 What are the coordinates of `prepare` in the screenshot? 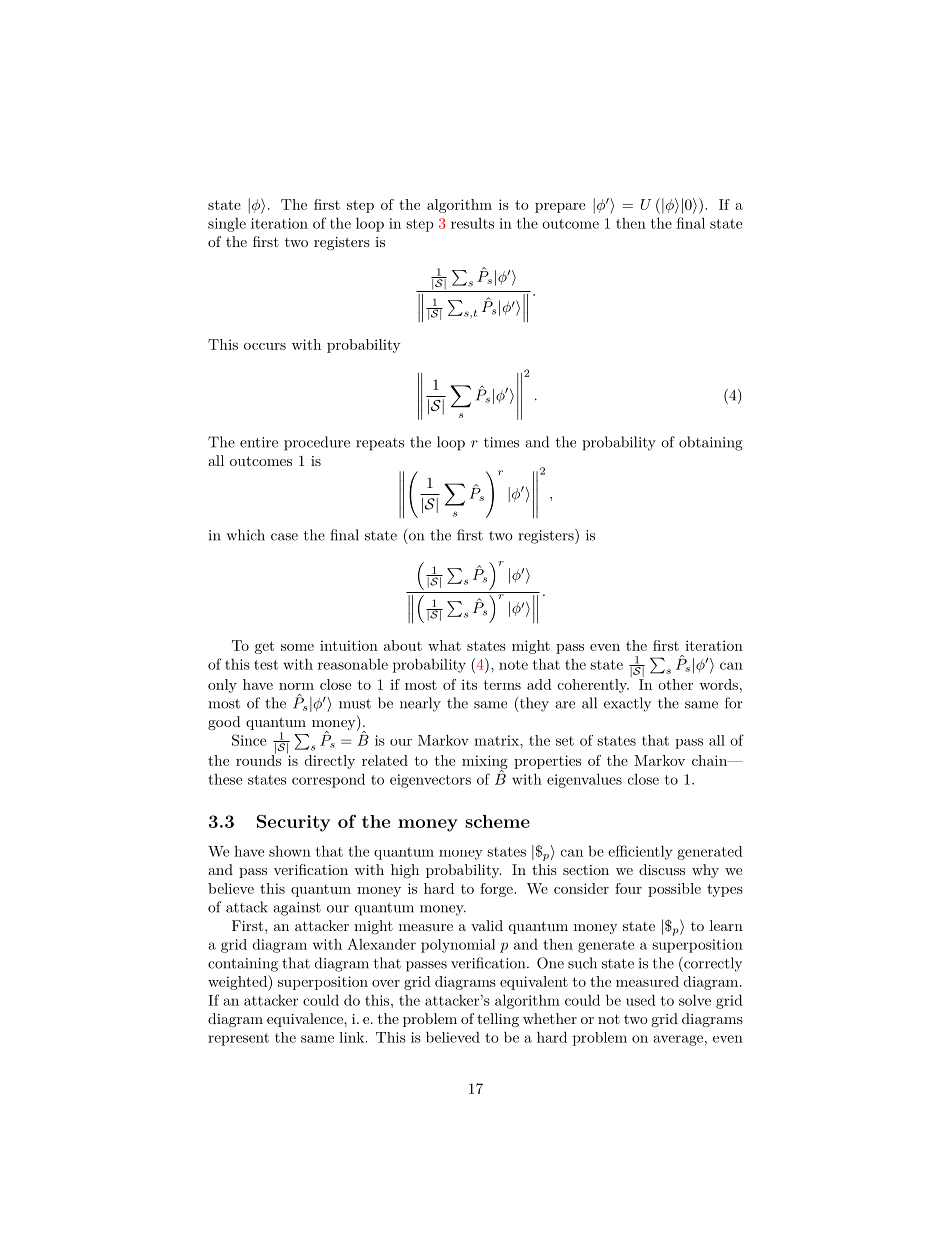 It's located at (560, 208).
